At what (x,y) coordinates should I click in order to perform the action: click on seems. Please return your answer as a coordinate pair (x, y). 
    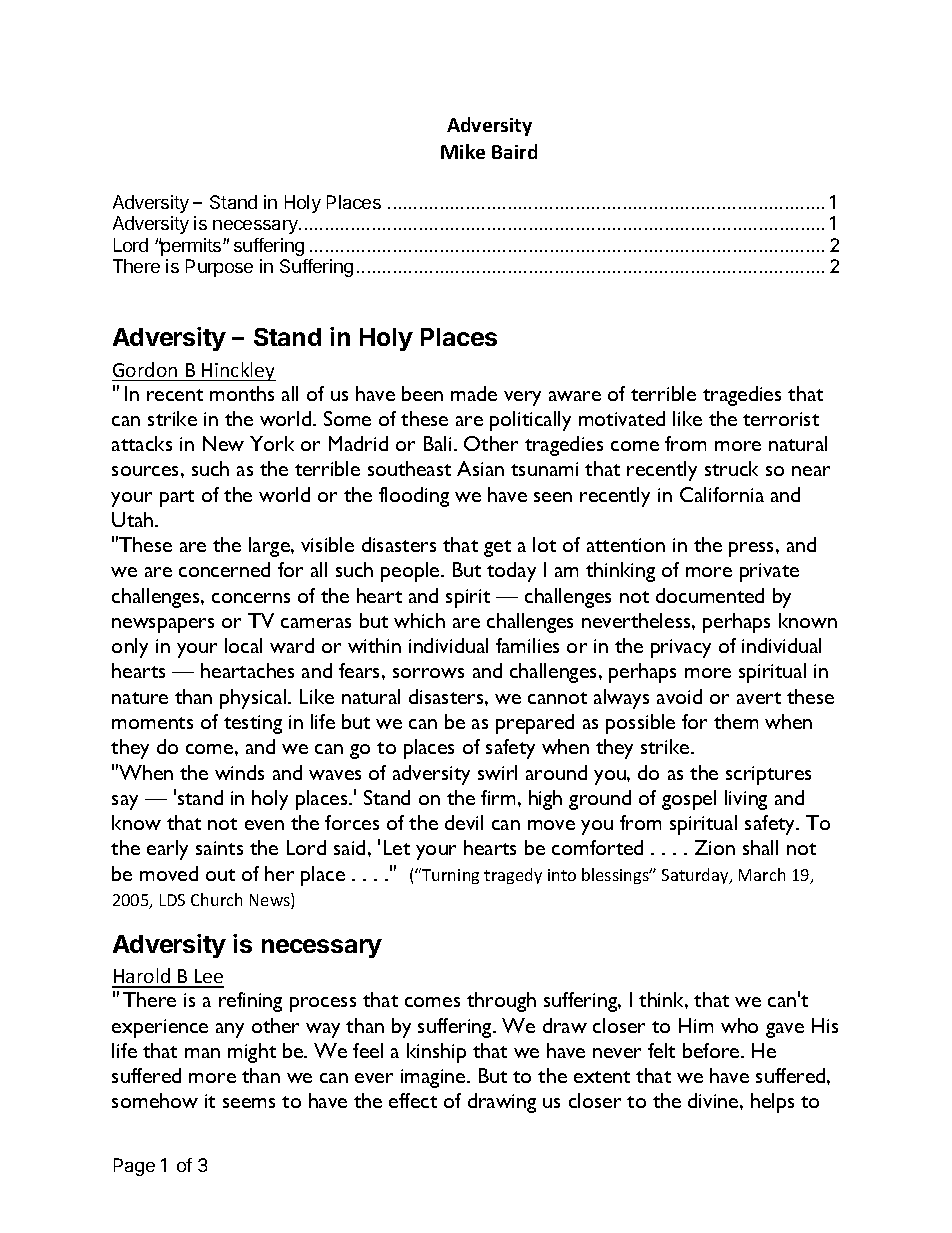
    Looking at the image, I should click on (249, 1103).
